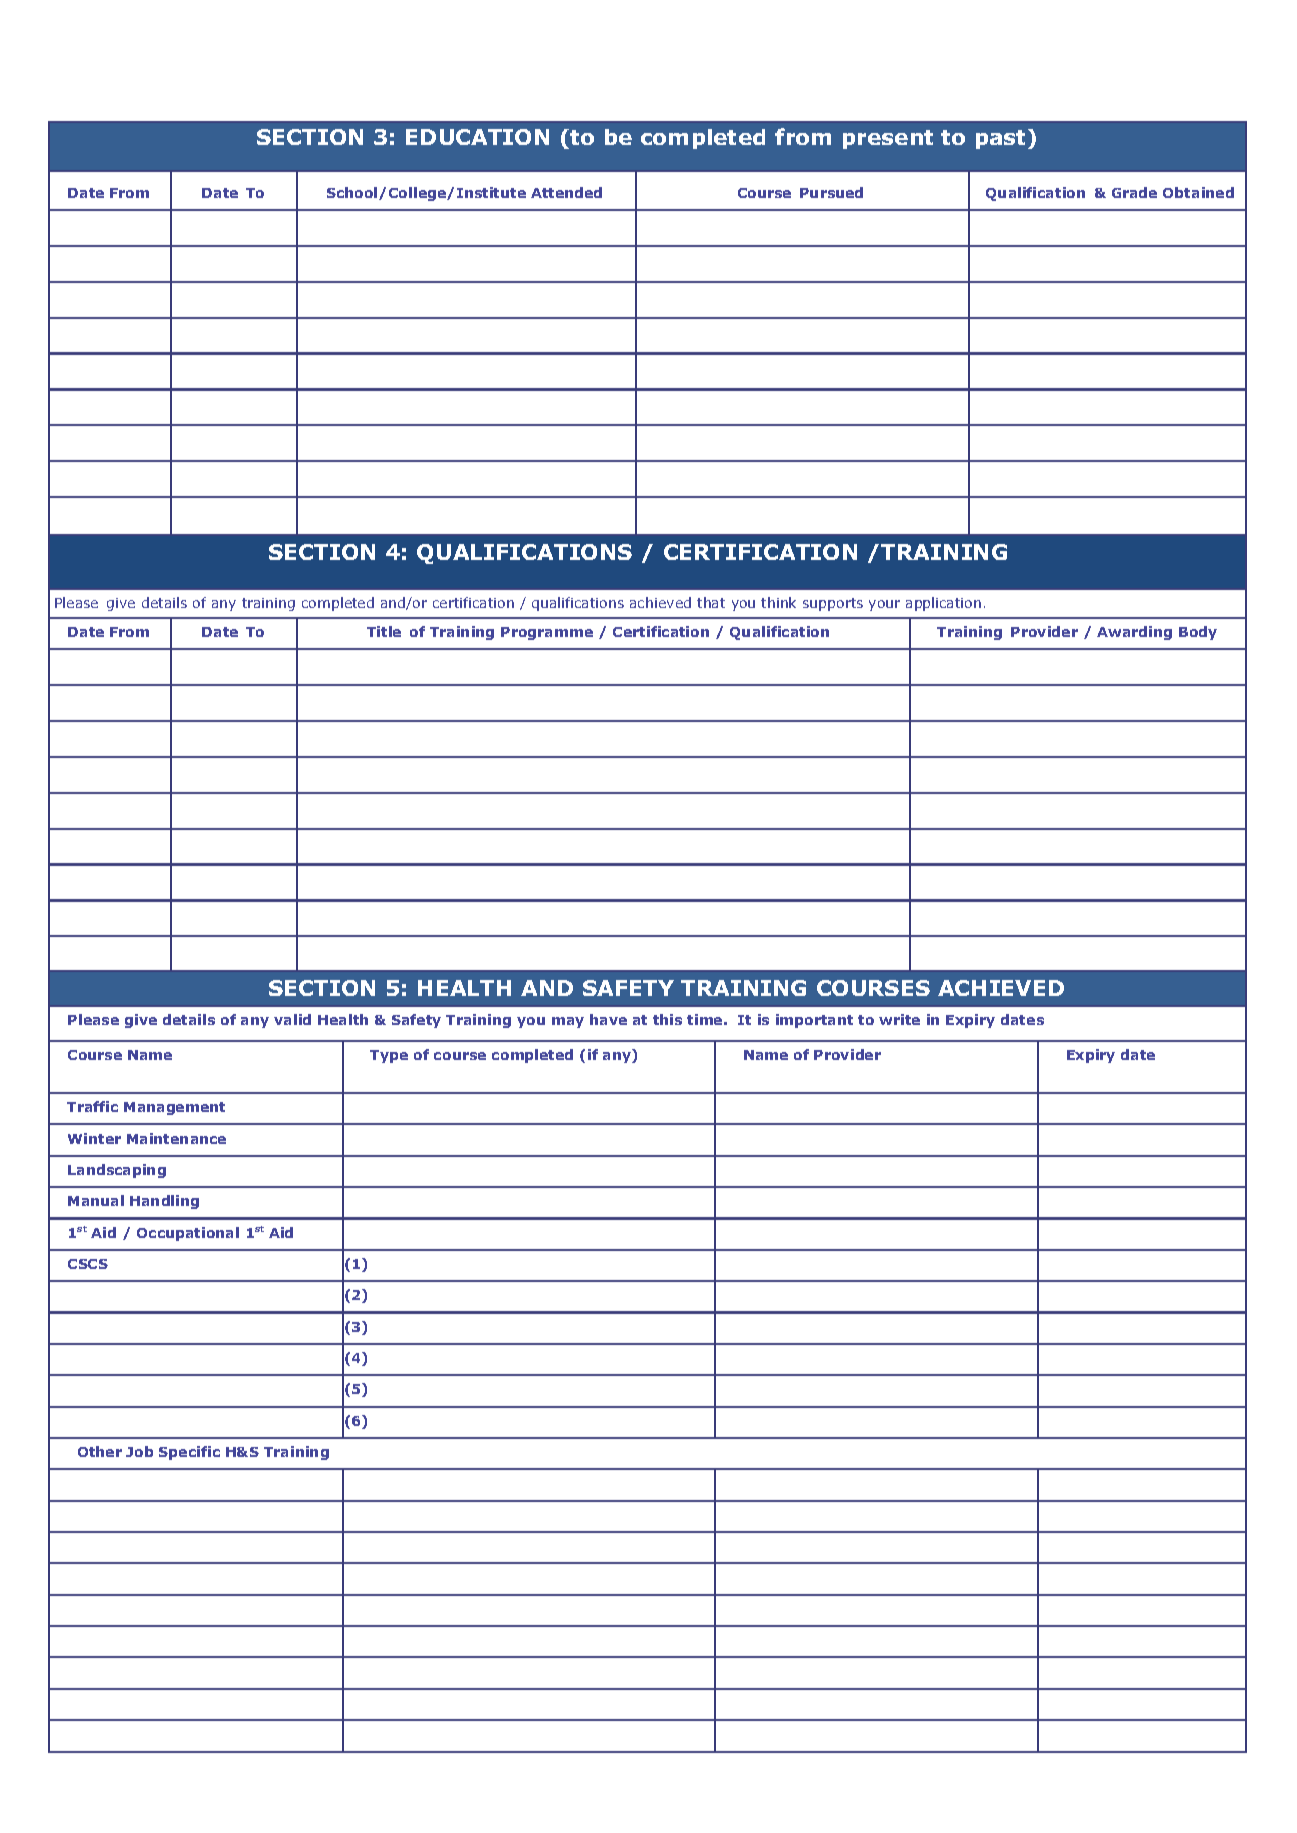 Image resolution: width=1297 pixels, height=1833 pixels. Describe the element at coordinates (711, 602) in the screenshot. I see `that` at that location.
